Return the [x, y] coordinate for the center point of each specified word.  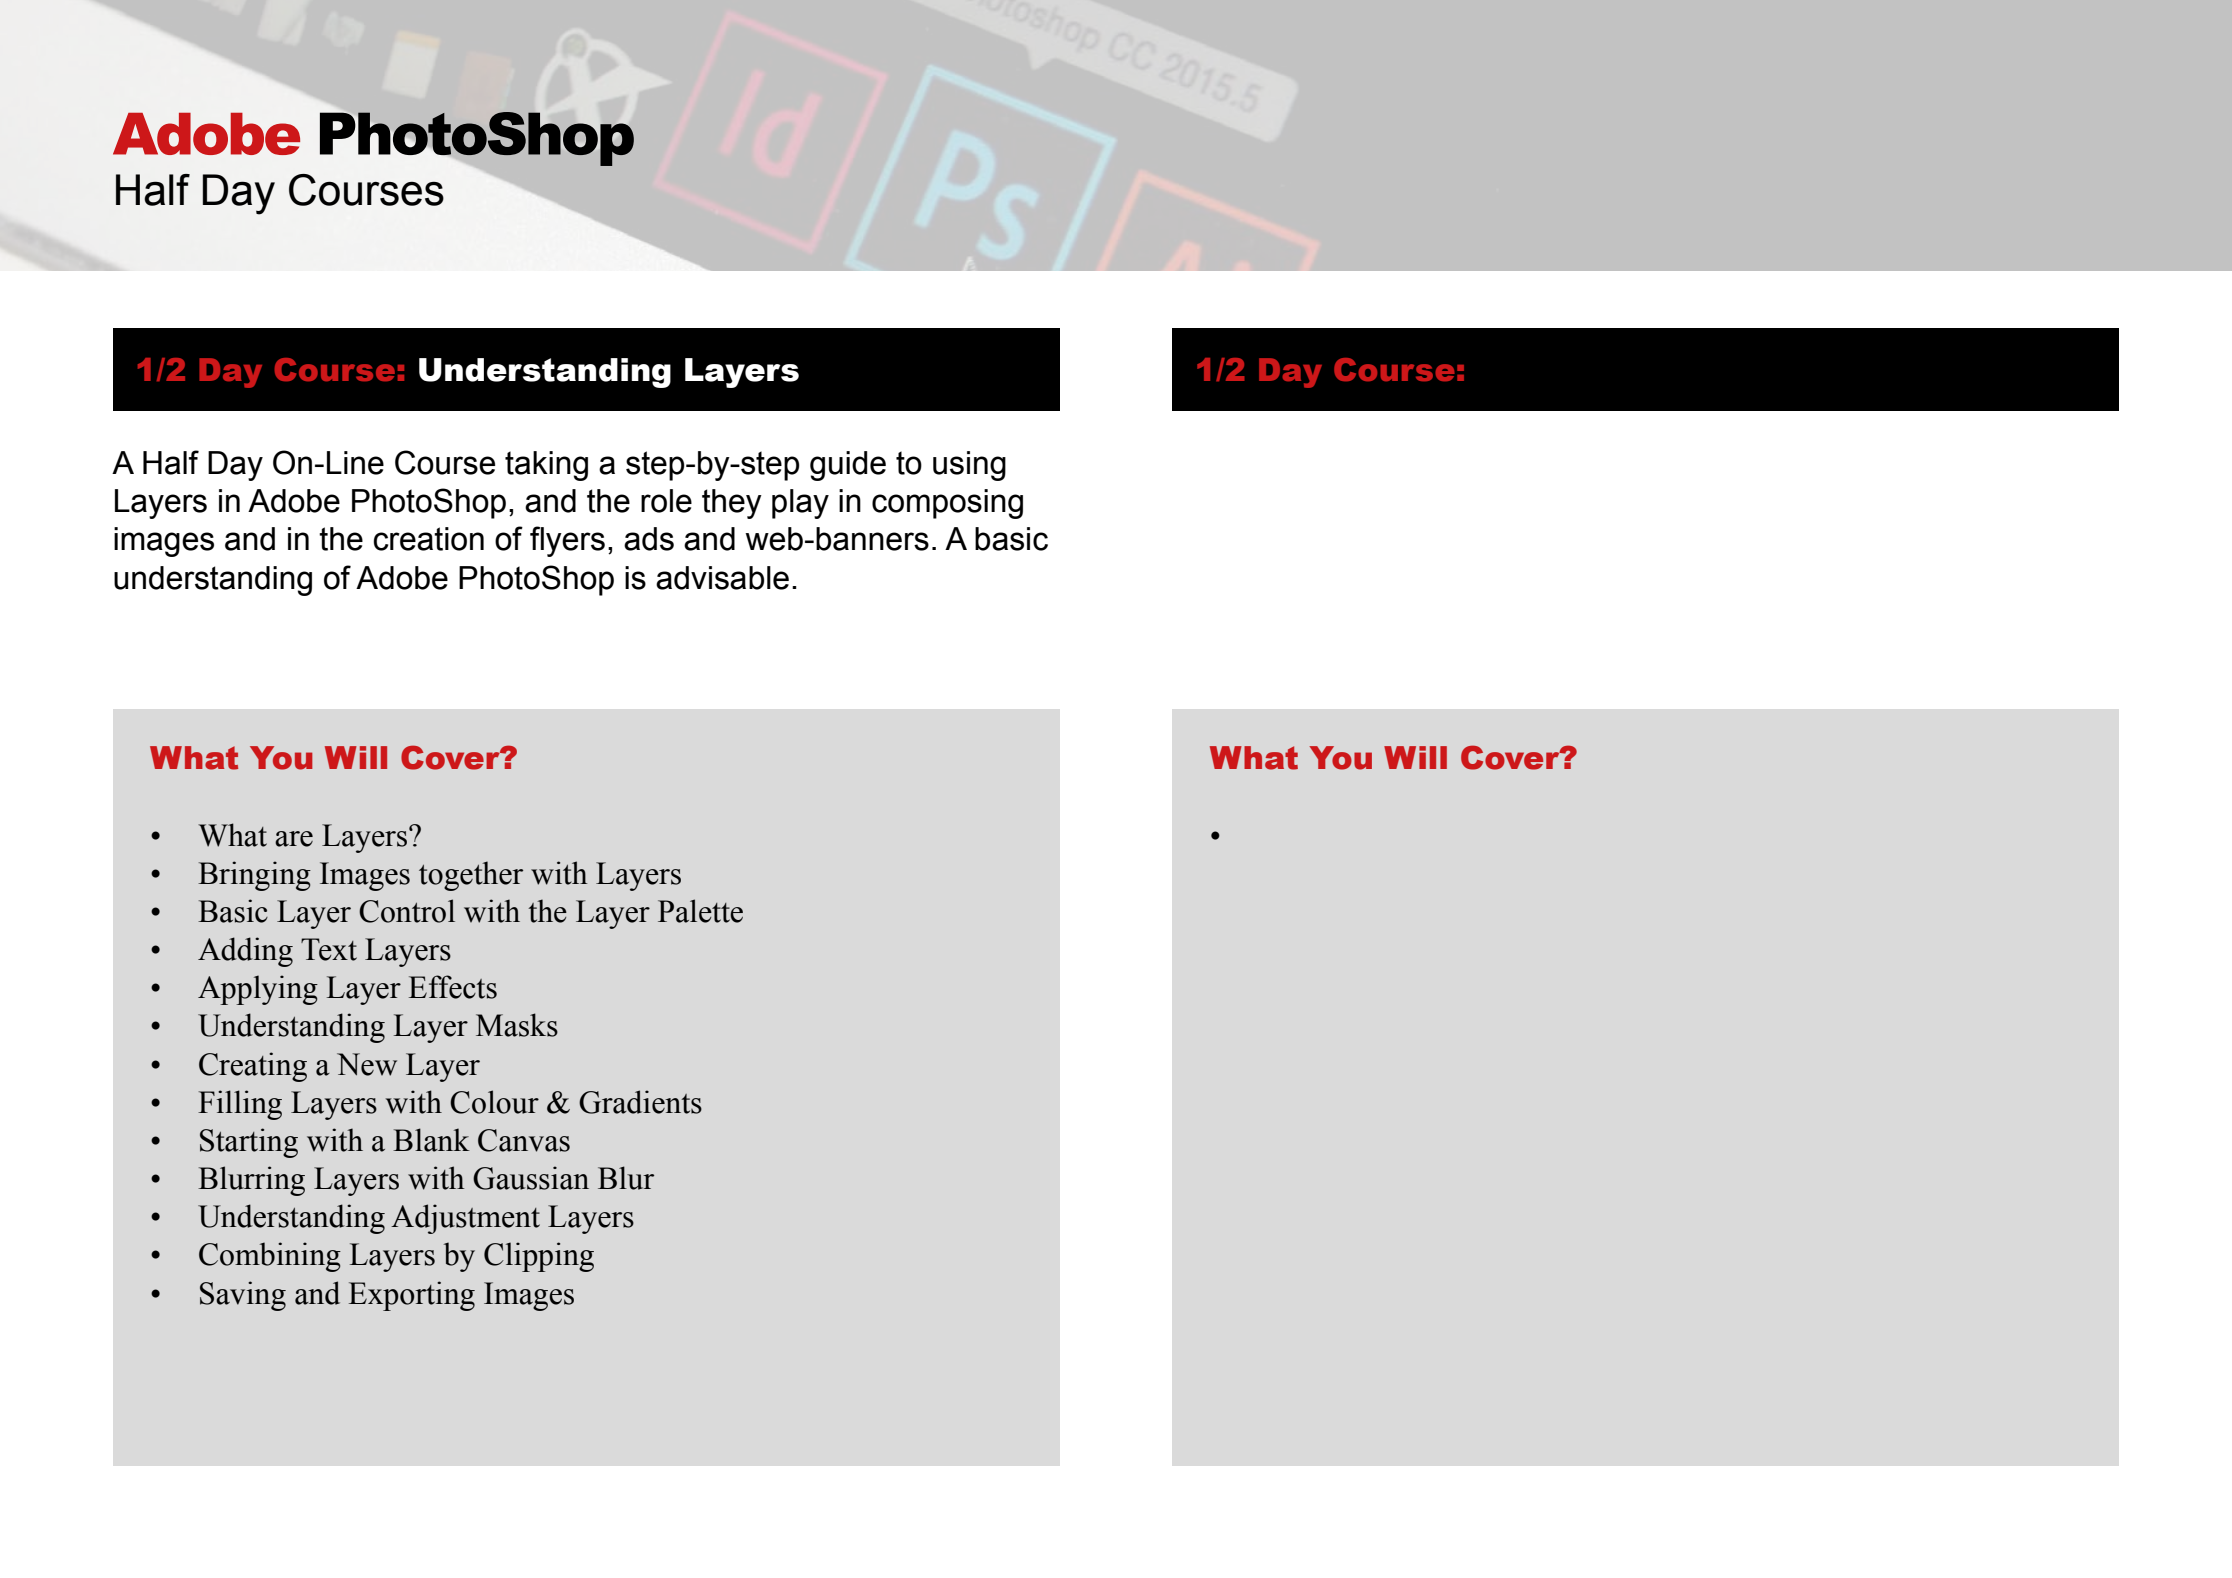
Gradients [640, 1102]
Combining [270, 1257]
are [294, 839]
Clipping [539, 1257]
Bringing [254, 876]
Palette [700, 911]
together [471, 876]
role [666, 501]
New [367, 1064]
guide [848, 466]
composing [947, 504]
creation [428, 539]
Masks [517, 1025]
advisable [722, 578]
